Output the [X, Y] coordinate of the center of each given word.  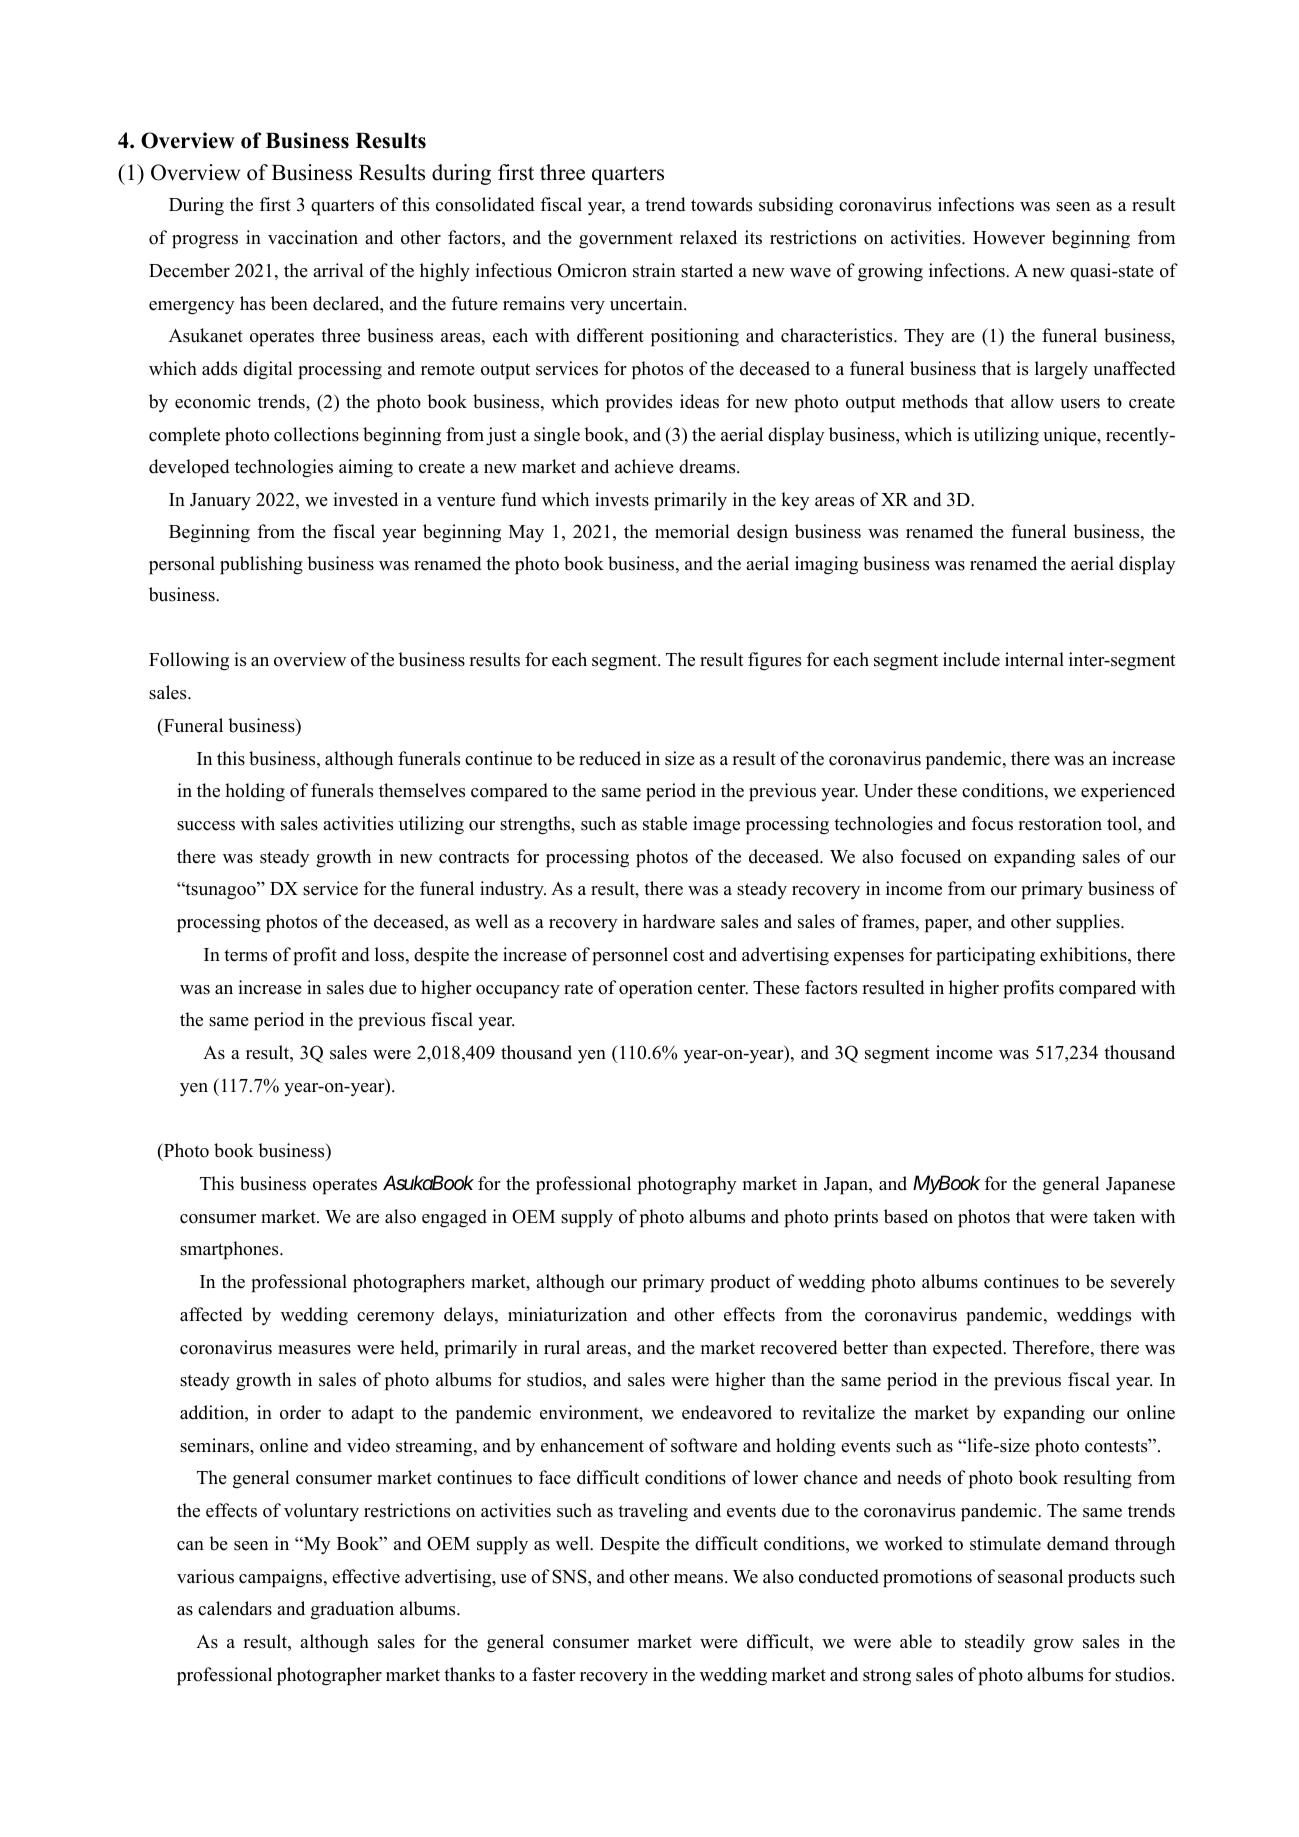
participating [985, 956]
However [1009, 238]
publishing [261, 565]
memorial [692, 531]
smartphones [230, 1250]
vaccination [313, 237]
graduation [352, 1610]
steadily [995, 1643]
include [971, 659]
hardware [679, 921]
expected [969, 1349]
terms [245, 955]
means [700, 1579]
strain [654, 270]
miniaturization [567, 1314]
